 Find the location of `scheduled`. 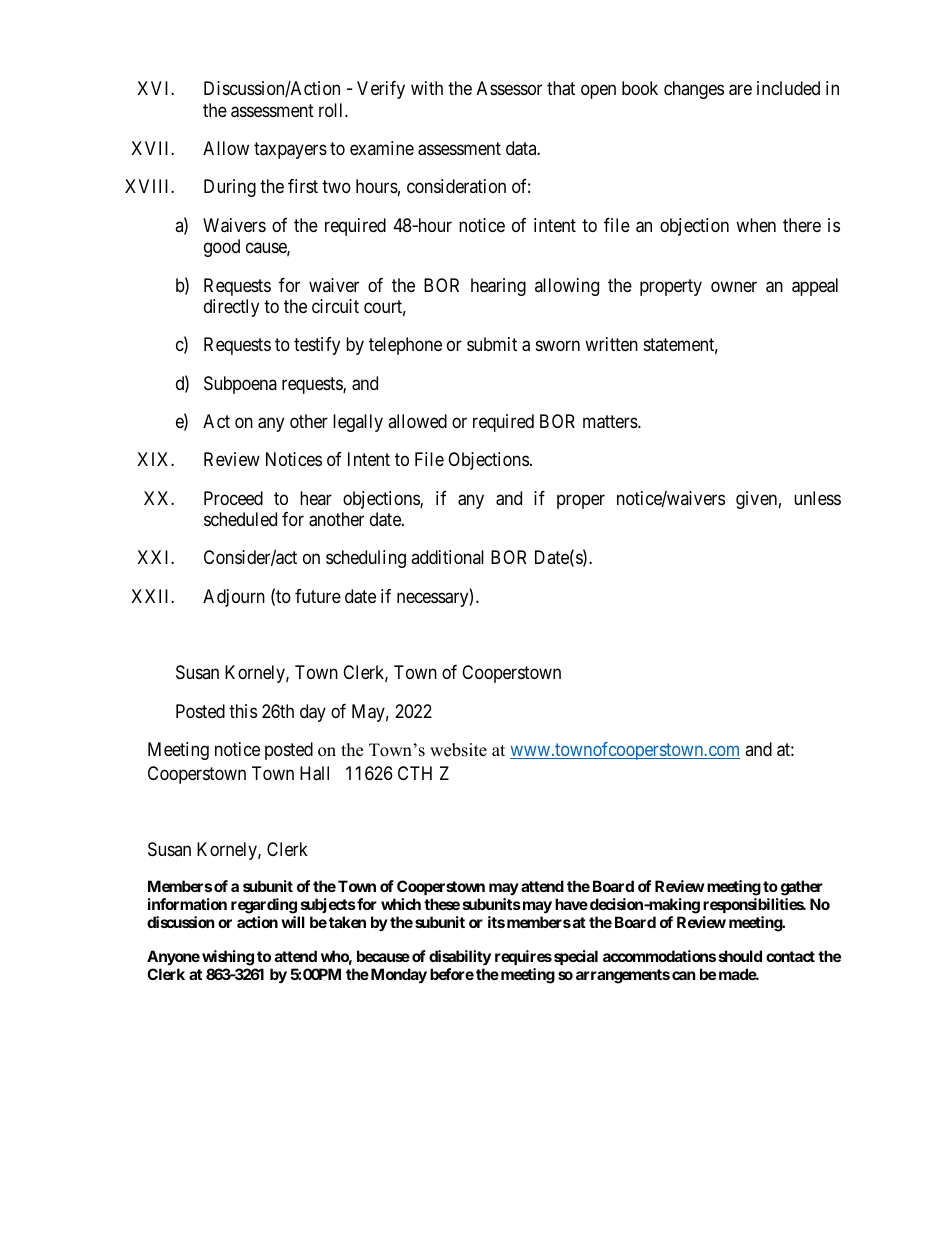

scheduled is located at coordinates (240, 519).
